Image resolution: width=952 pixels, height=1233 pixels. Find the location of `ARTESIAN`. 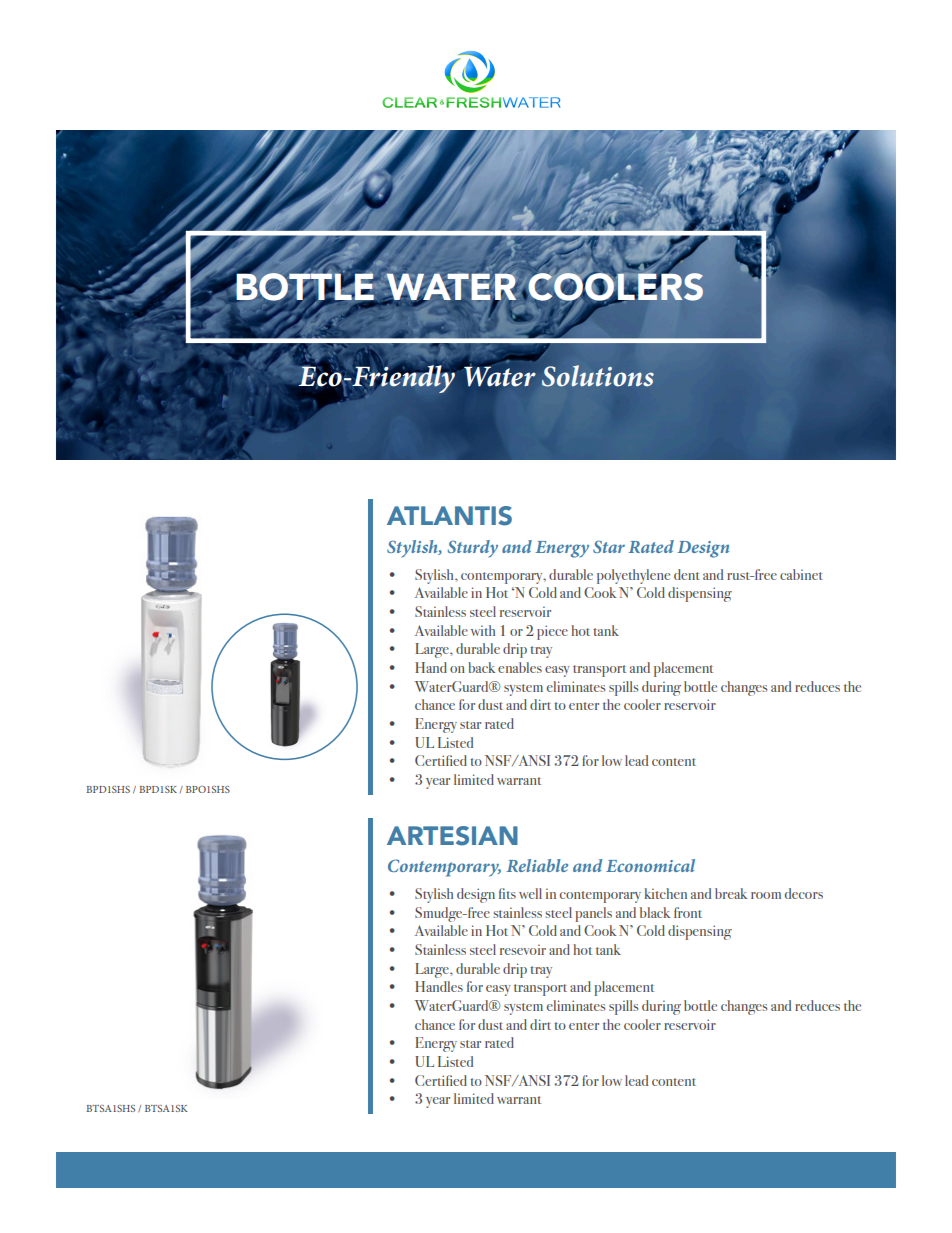

ARTESIAN is located at coordinates (452, 836).
